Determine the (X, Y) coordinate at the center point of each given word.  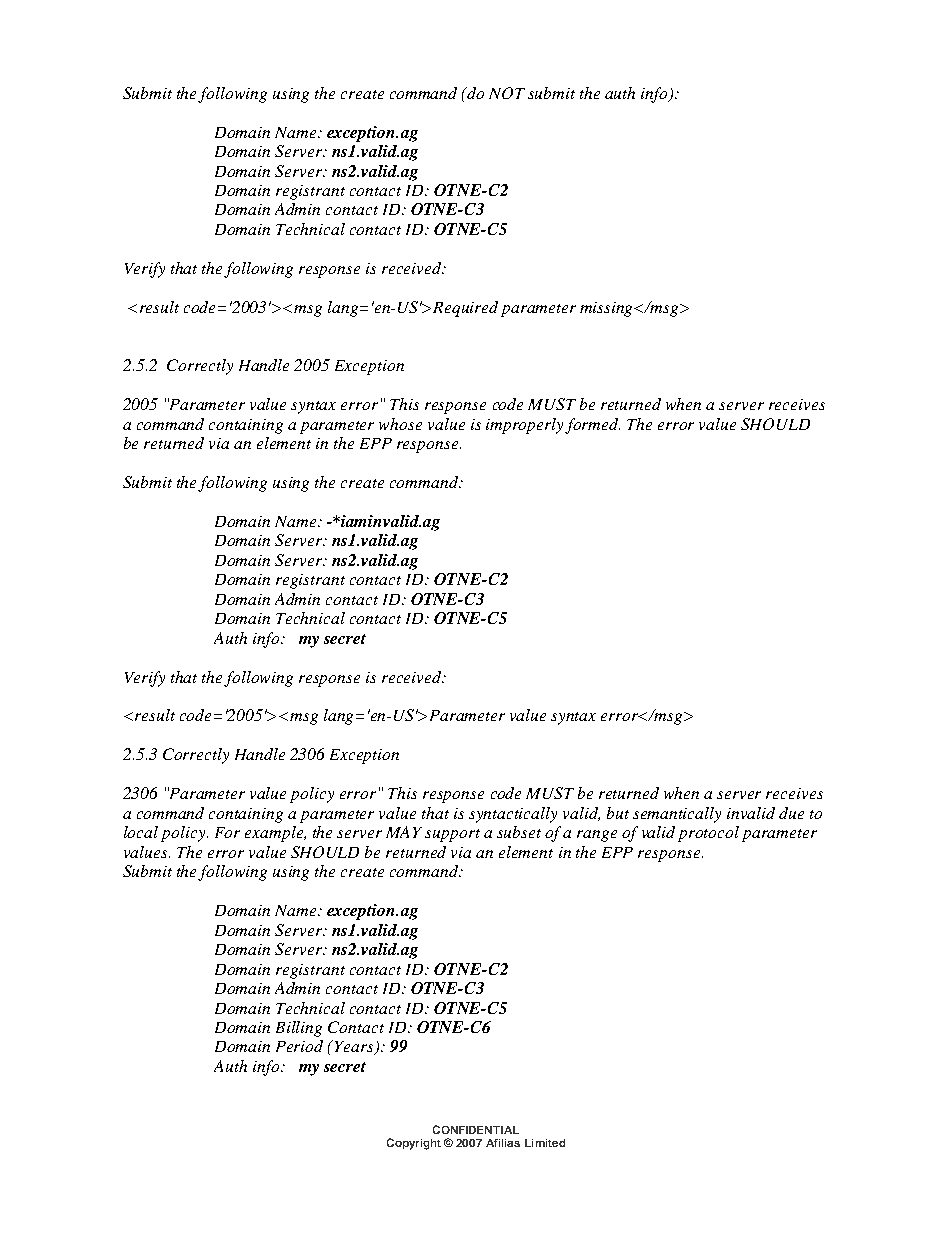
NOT (507, 93)
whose (400, 424)
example (275, 834)
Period (299, 1046)
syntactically (513, 815)
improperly (526, 426)
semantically (677, 815)
